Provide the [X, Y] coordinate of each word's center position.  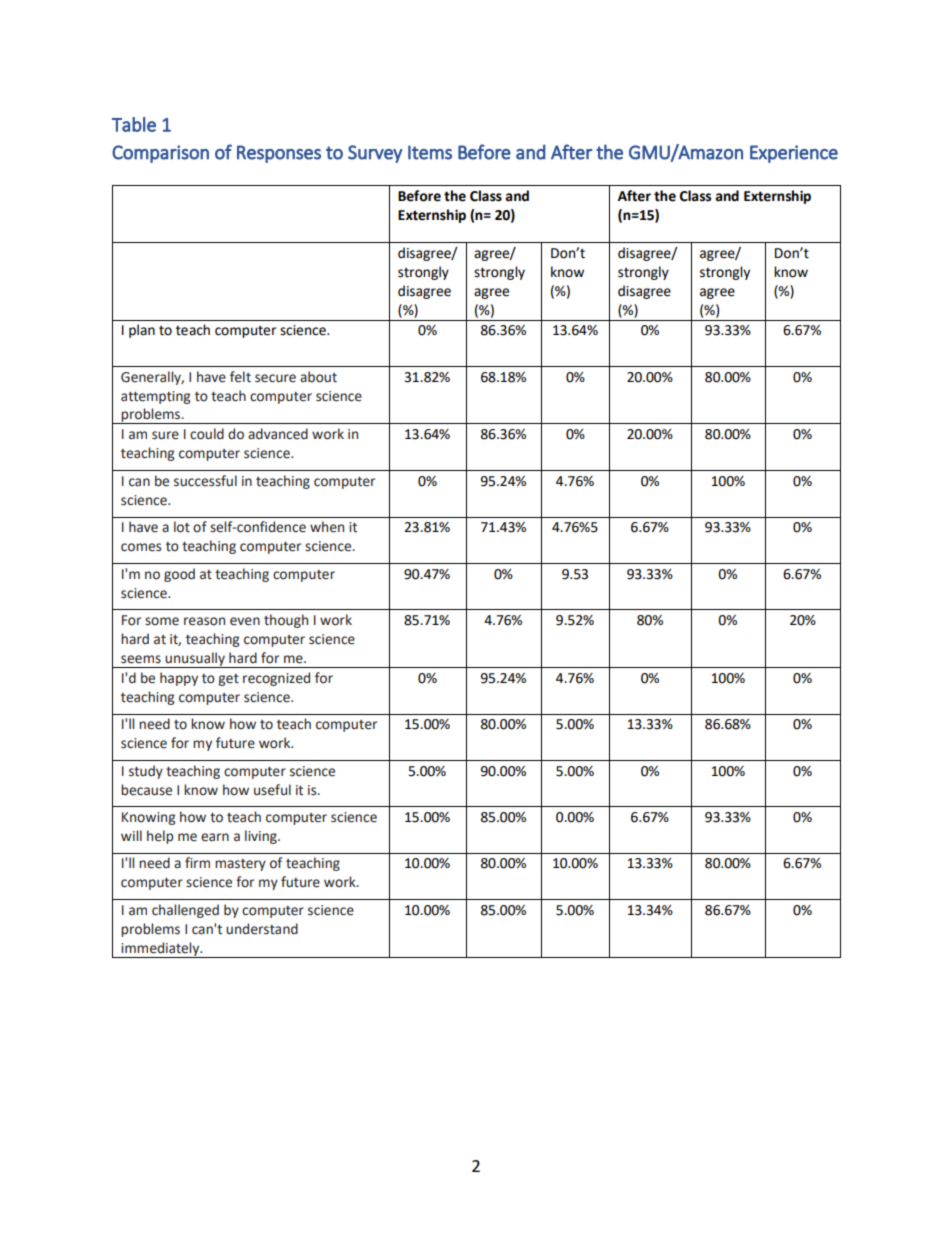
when [327, 527]
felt [240, 377]
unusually [195, 660]
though [286, 621]
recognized [276, 679]
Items [430, 152]
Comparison [160, 154]
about [318, 377]
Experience [794, 154]
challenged [185, 911]
